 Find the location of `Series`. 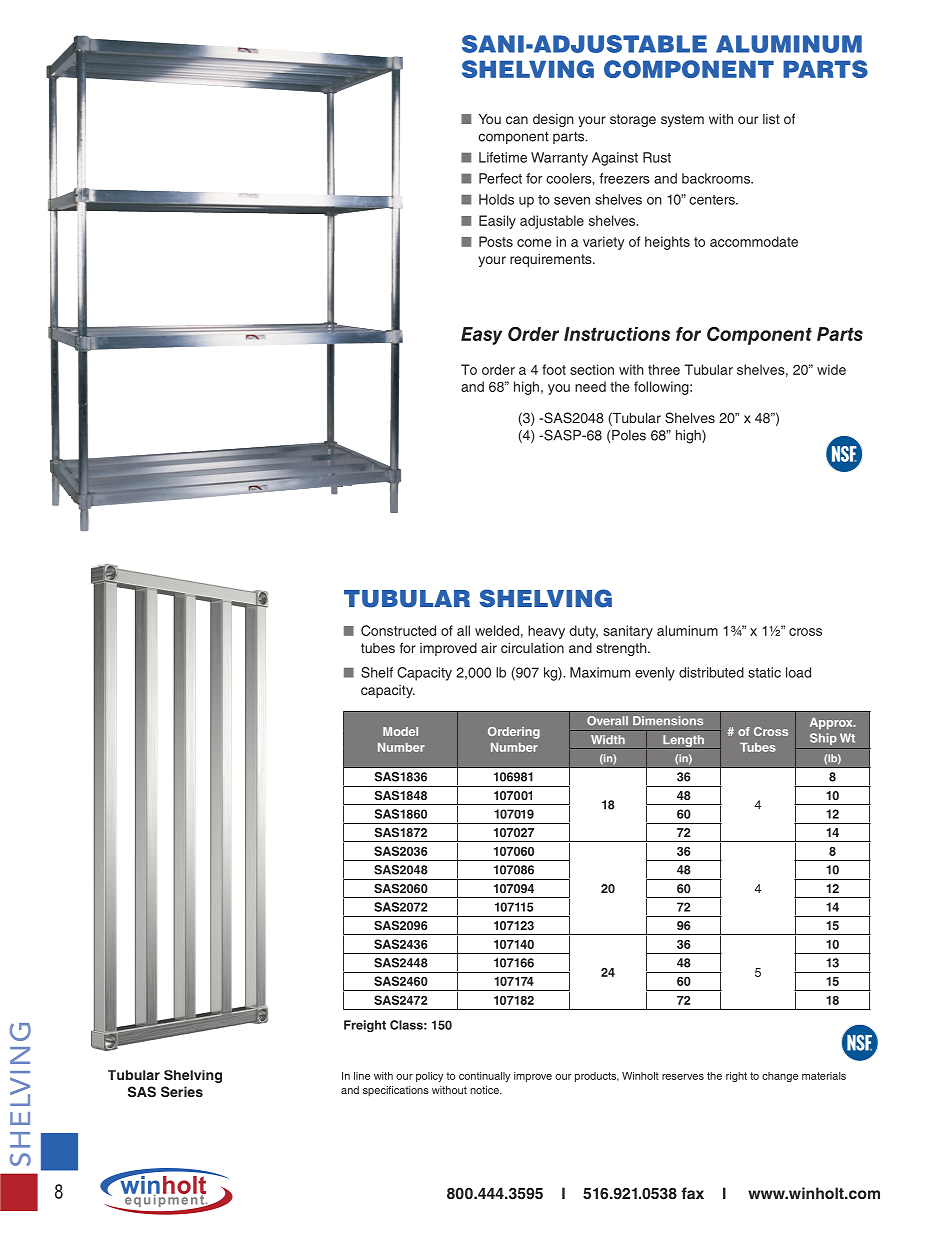

Series is located at coordinates (182, 1092).
